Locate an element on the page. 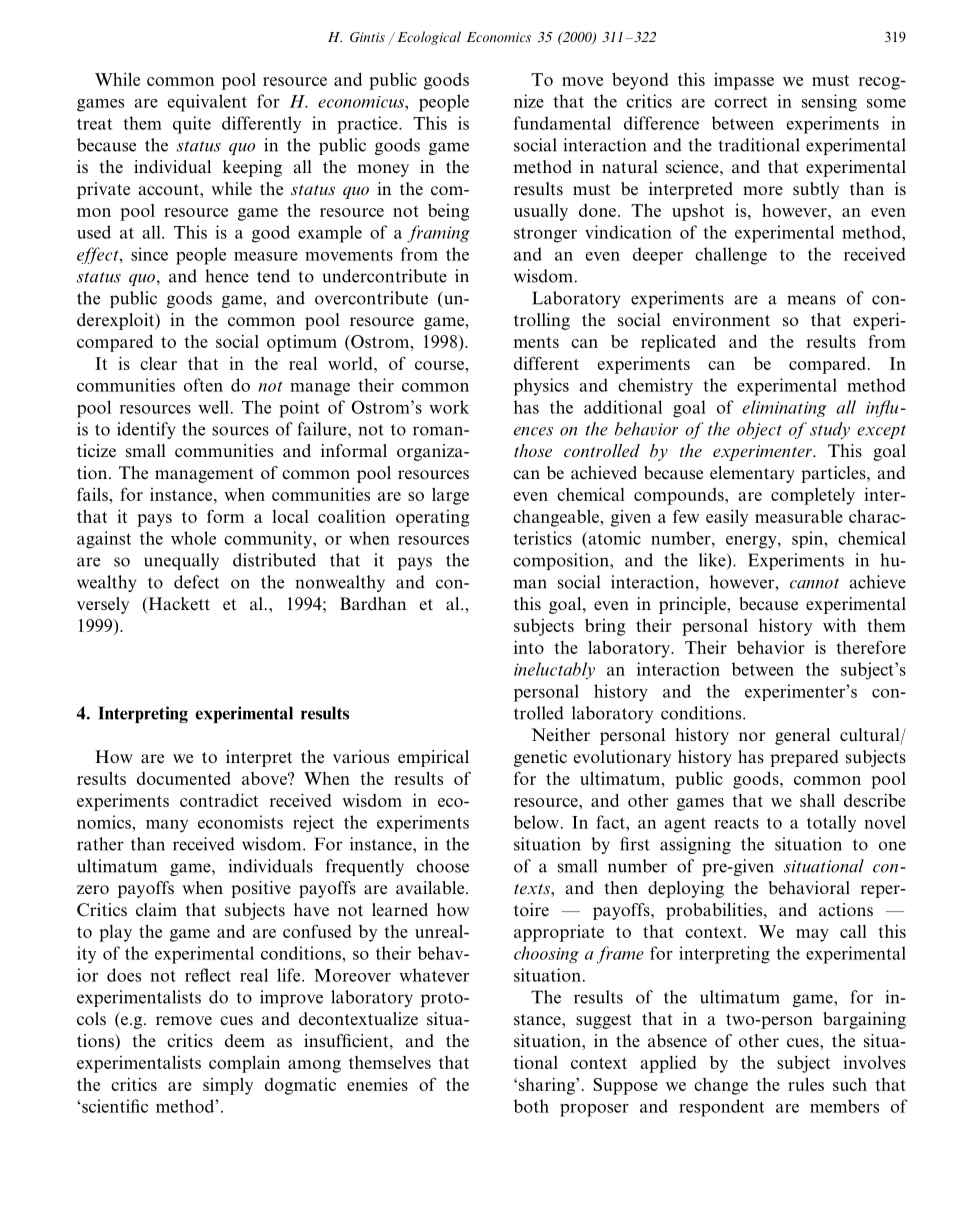  contradict is located at coordinates (219, 800).
